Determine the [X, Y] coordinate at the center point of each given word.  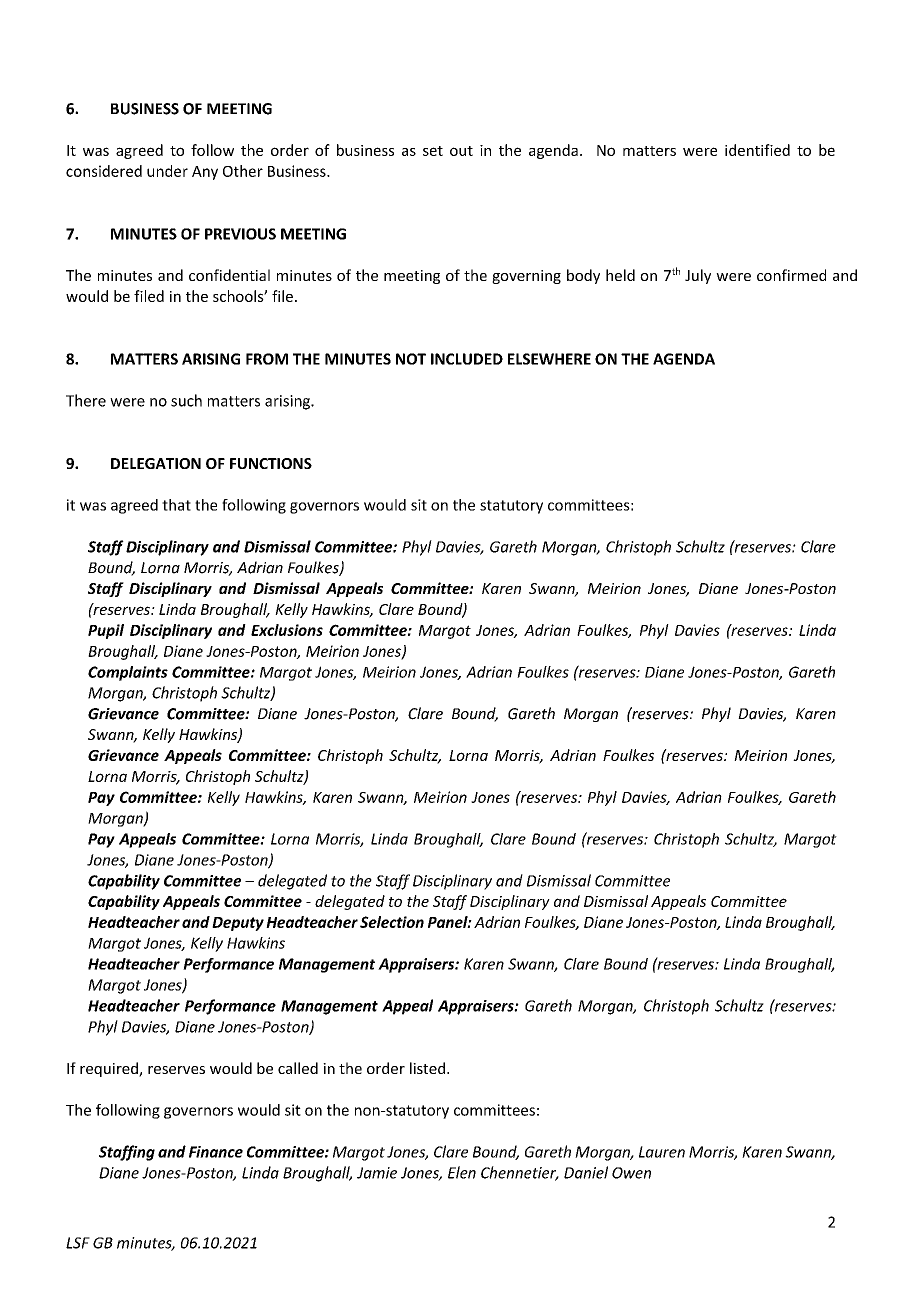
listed [429, 1068]
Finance [216, 1152]
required [110, 1069]
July [698, 276]
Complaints [128, 673]
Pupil [106, 631]
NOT [411, 359]
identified [757, 150]
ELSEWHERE [549, 359]
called [298, 1068]
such [186, 400]
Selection [392, 922]
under [167, 171]
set [433, 151]
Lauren [662, 1152]
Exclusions [287, 630]
